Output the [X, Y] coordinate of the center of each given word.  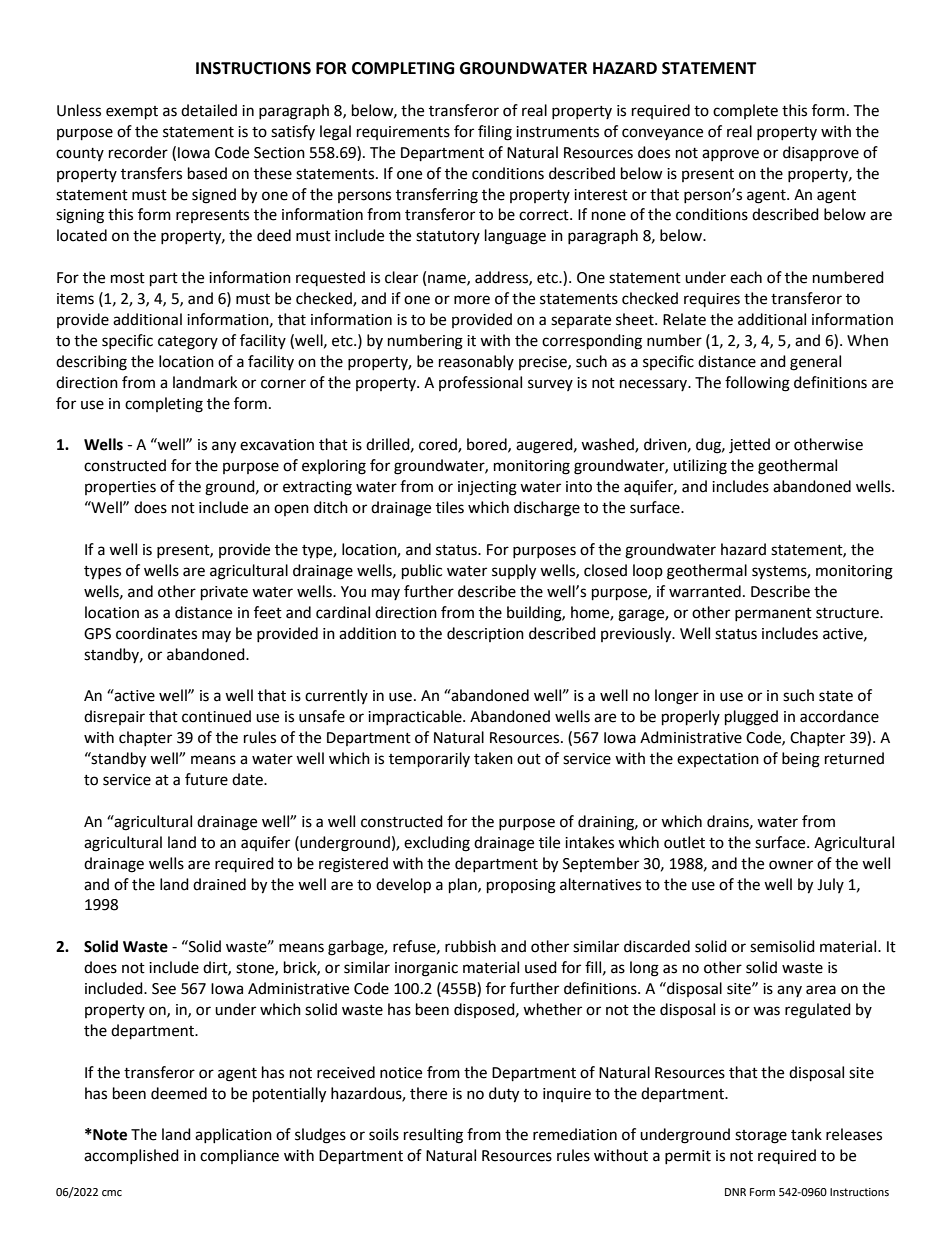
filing [495, 133]
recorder [138, 152]
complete [745, 111]
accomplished [131, 1156]
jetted [749, 446]
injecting [487, 488]
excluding [437, 844]
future [206, 779]
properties [120, 488]
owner [791, 865]
